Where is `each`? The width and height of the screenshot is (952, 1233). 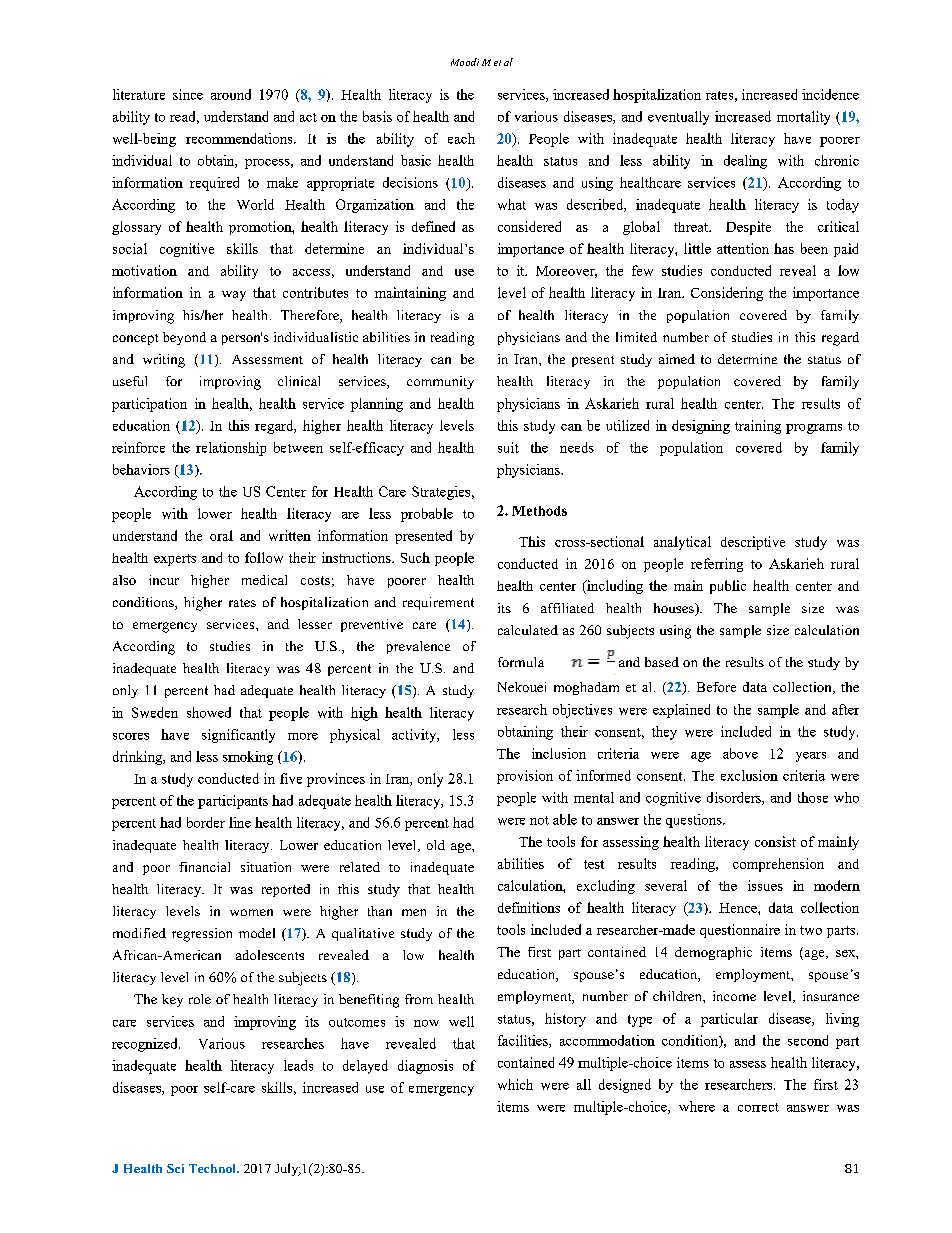 each is located at coordinates (461, 138).
